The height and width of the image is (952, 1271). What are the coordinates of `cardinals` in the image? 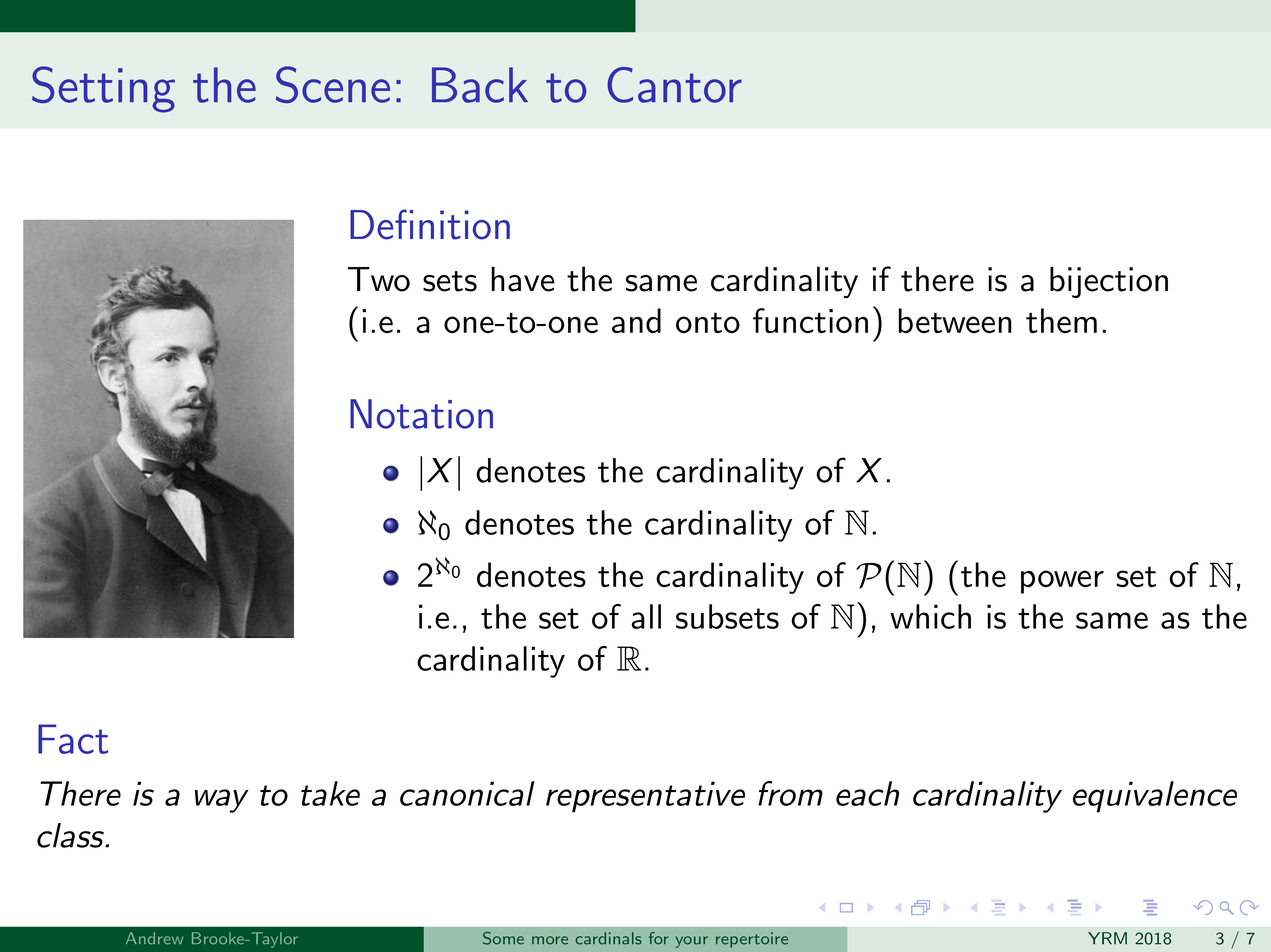 It's located at (608, 938).
